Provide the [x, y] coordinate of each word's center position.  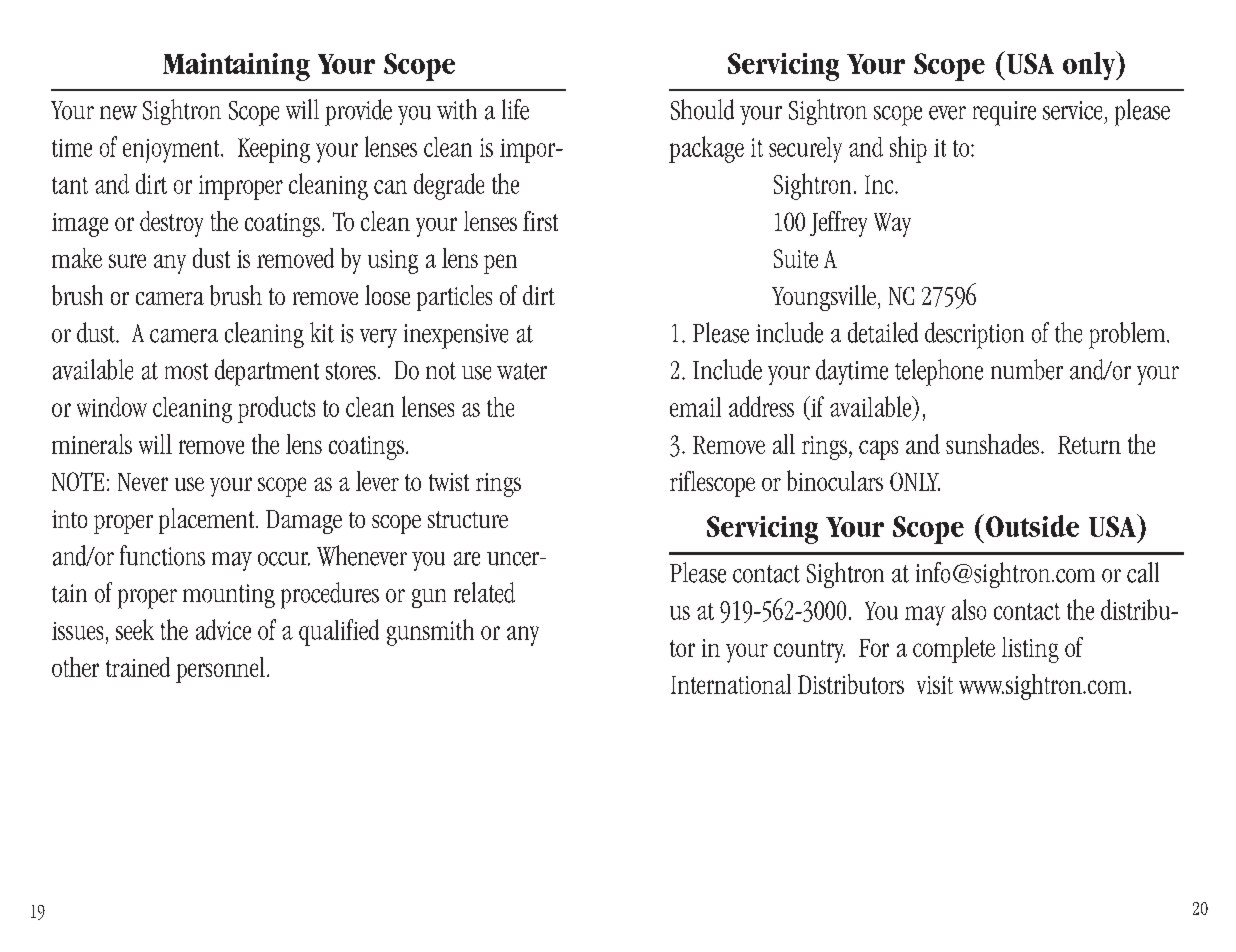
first [540, 221]
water [522, 371]
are [467, 559]
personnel [220, 670]
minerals [92, 444]
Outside [1032, 526]
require [1004, 113]
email [695, 407]
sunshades [994, 444]
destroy [171, 224]
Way [892, 225]
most [186, 371]
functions [162, 555]
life [515, 109]
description [974, 335]
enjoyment [172, 151]
